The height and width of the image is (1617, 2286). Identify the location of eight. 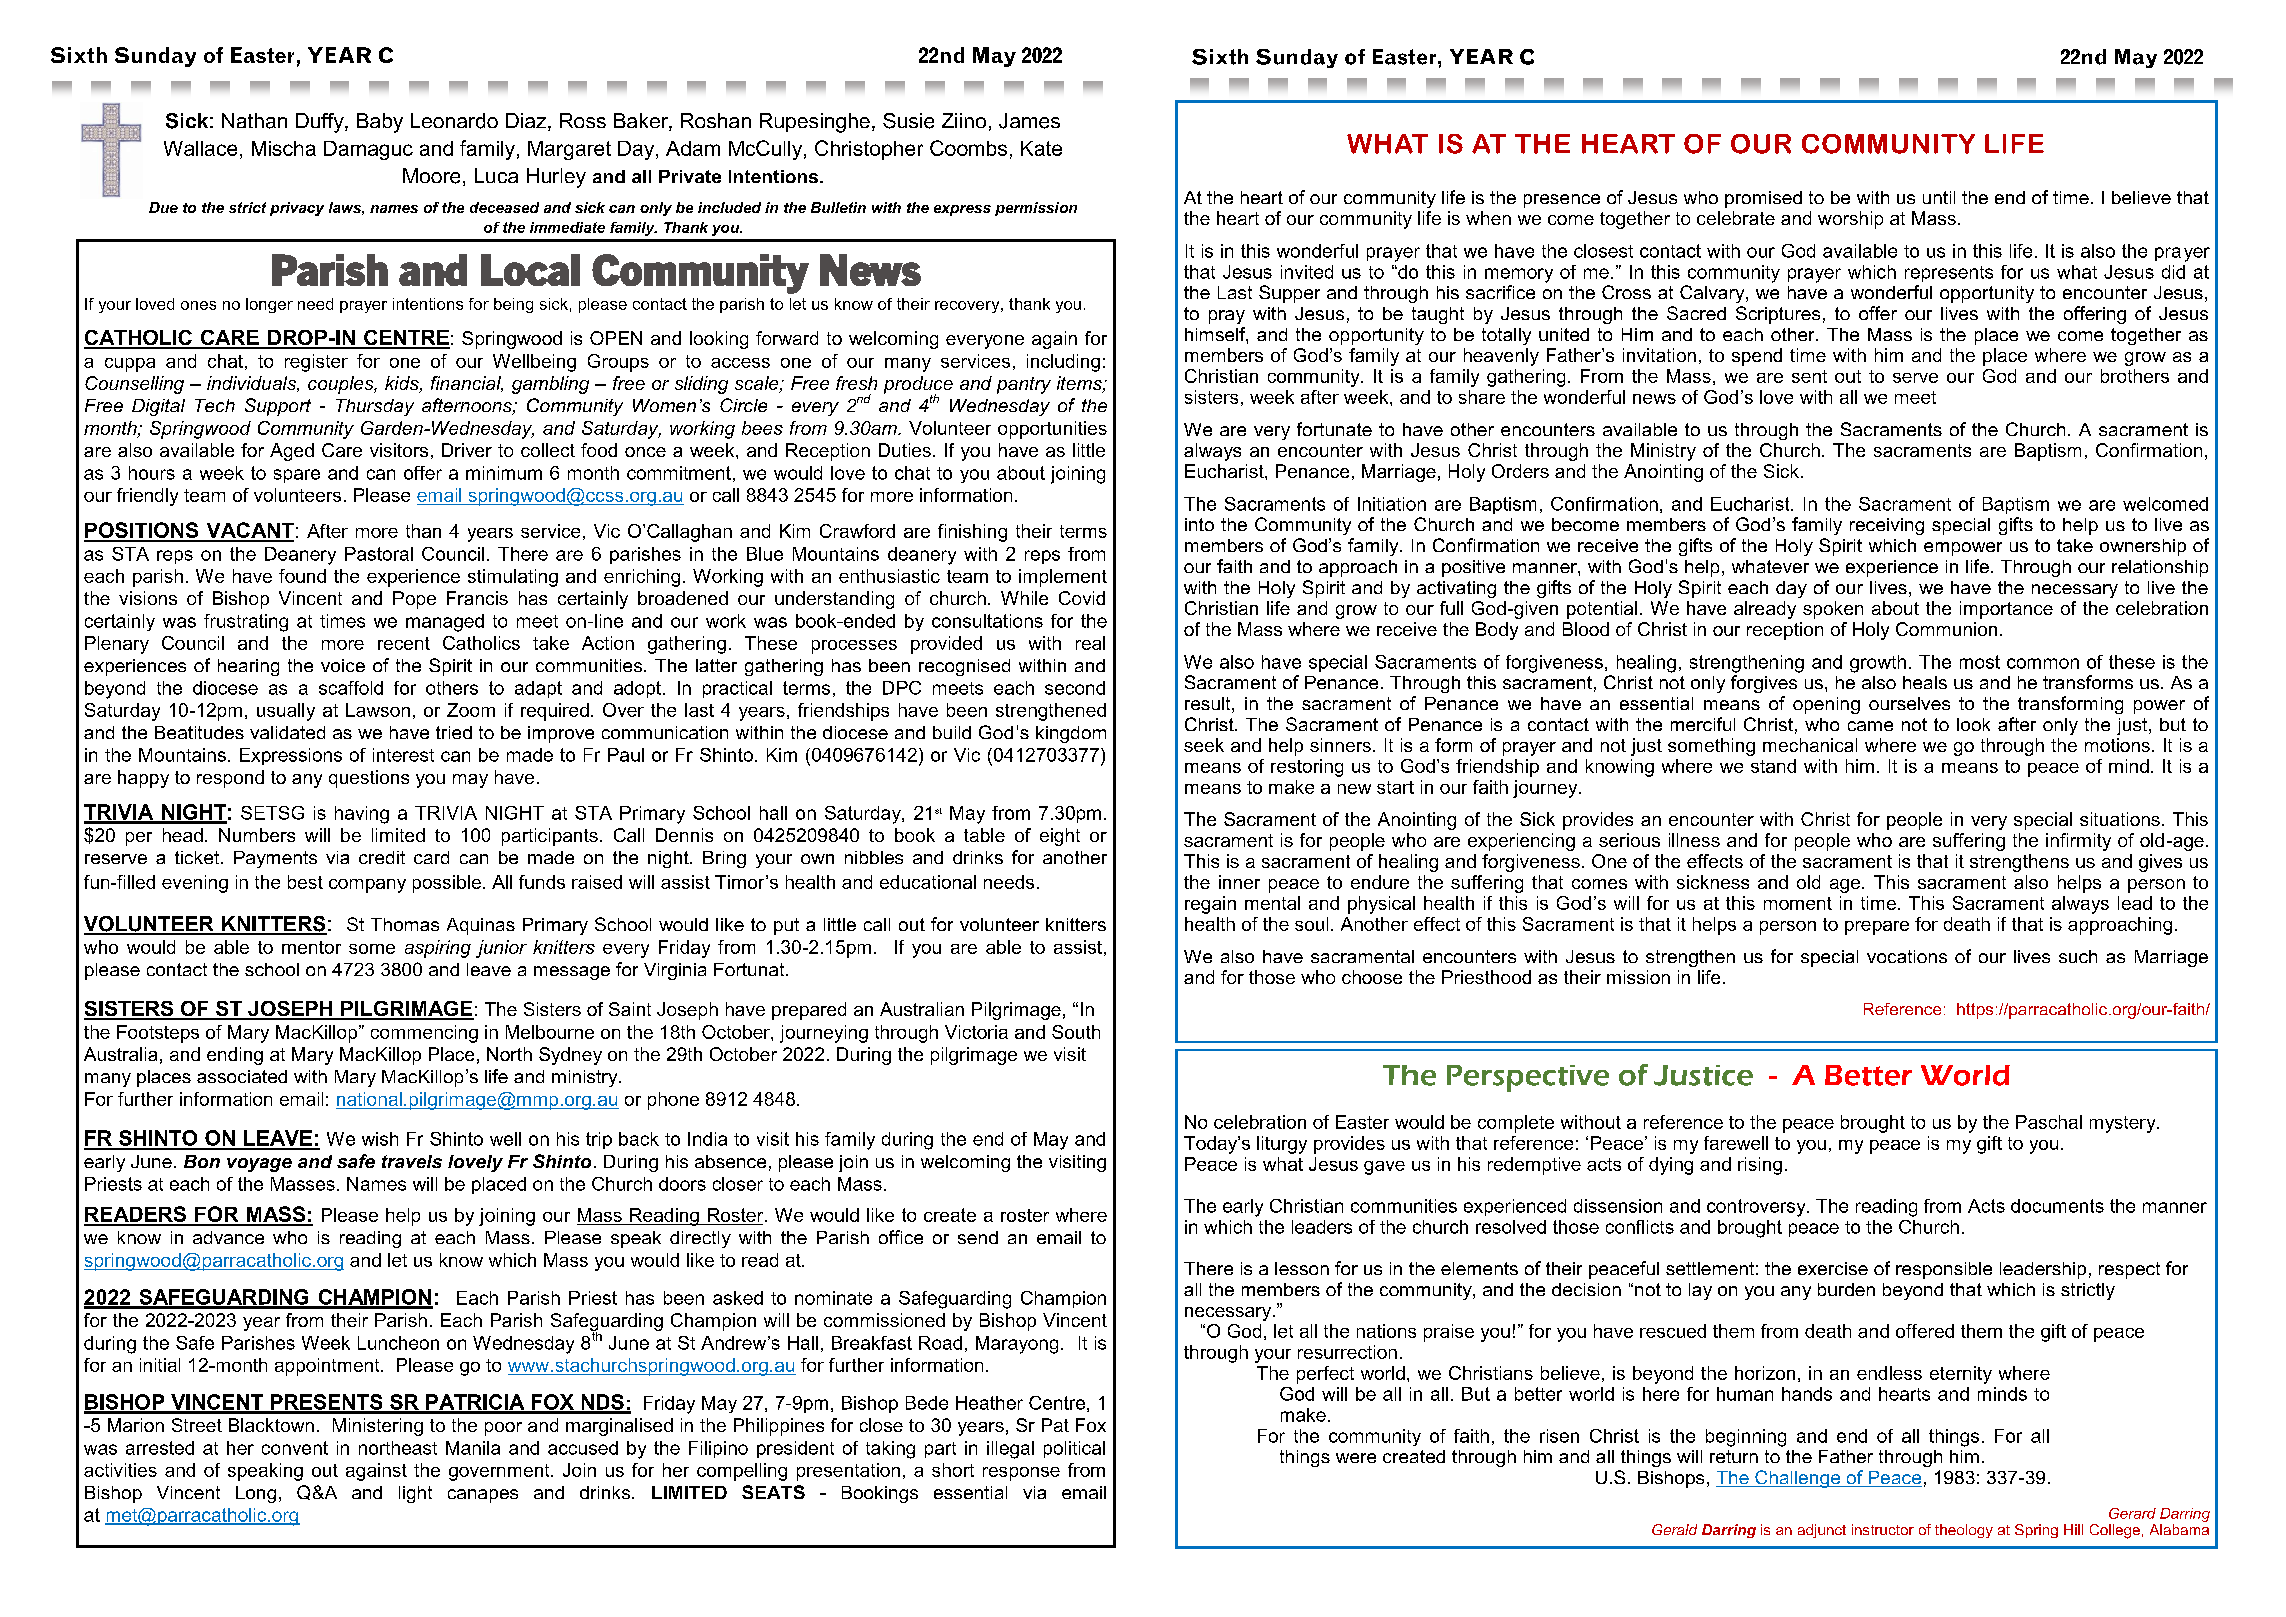
(1060, 837).
